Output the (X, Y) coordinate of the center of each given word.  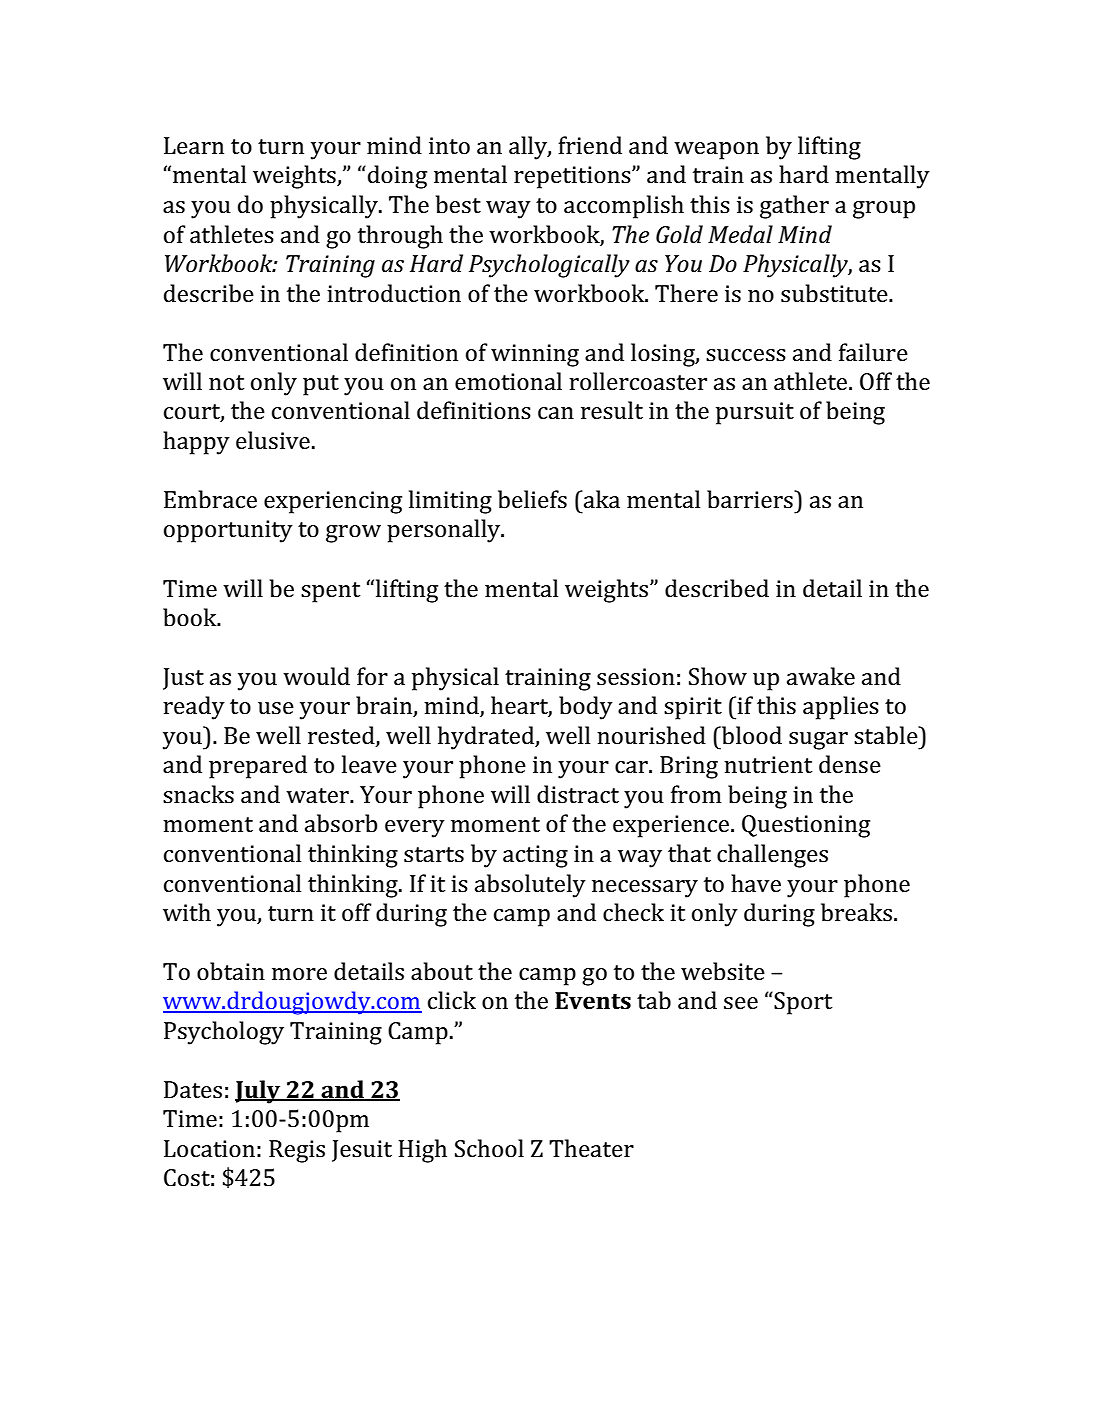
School (489, 1148)
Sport (803, 1003)
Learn (194, 146)
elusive (273, 440)
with (187, 912)
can (556, 413)
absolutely (530, 886)
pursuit (755, 413)
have (756, 883)
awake (821, 676)
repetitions (573, 177)
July (259, 1092)
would (316, 676)
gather (794, 207)
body (586, 708)
